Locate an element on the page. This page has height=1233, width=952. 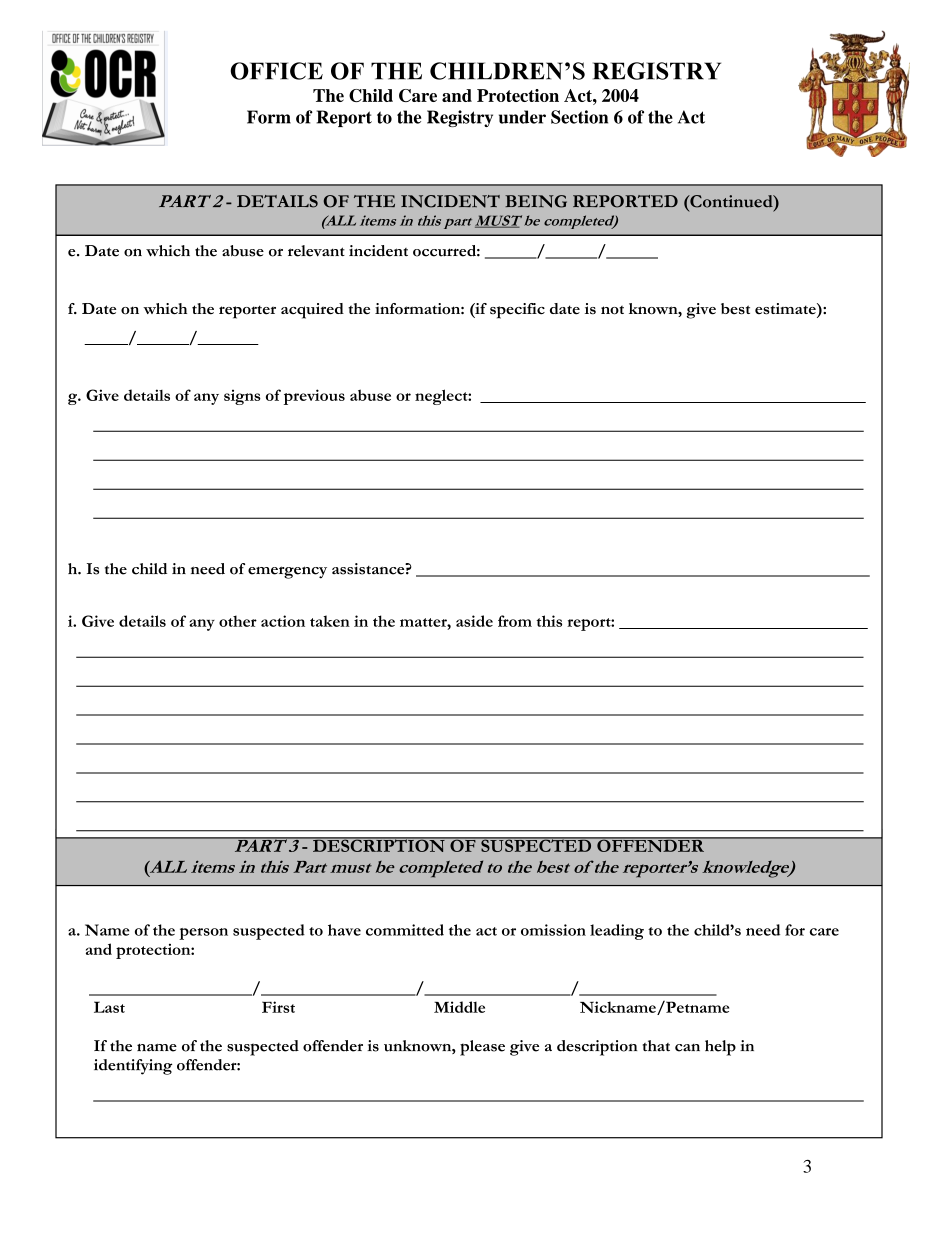
other is located at coordinates (238, 621).
